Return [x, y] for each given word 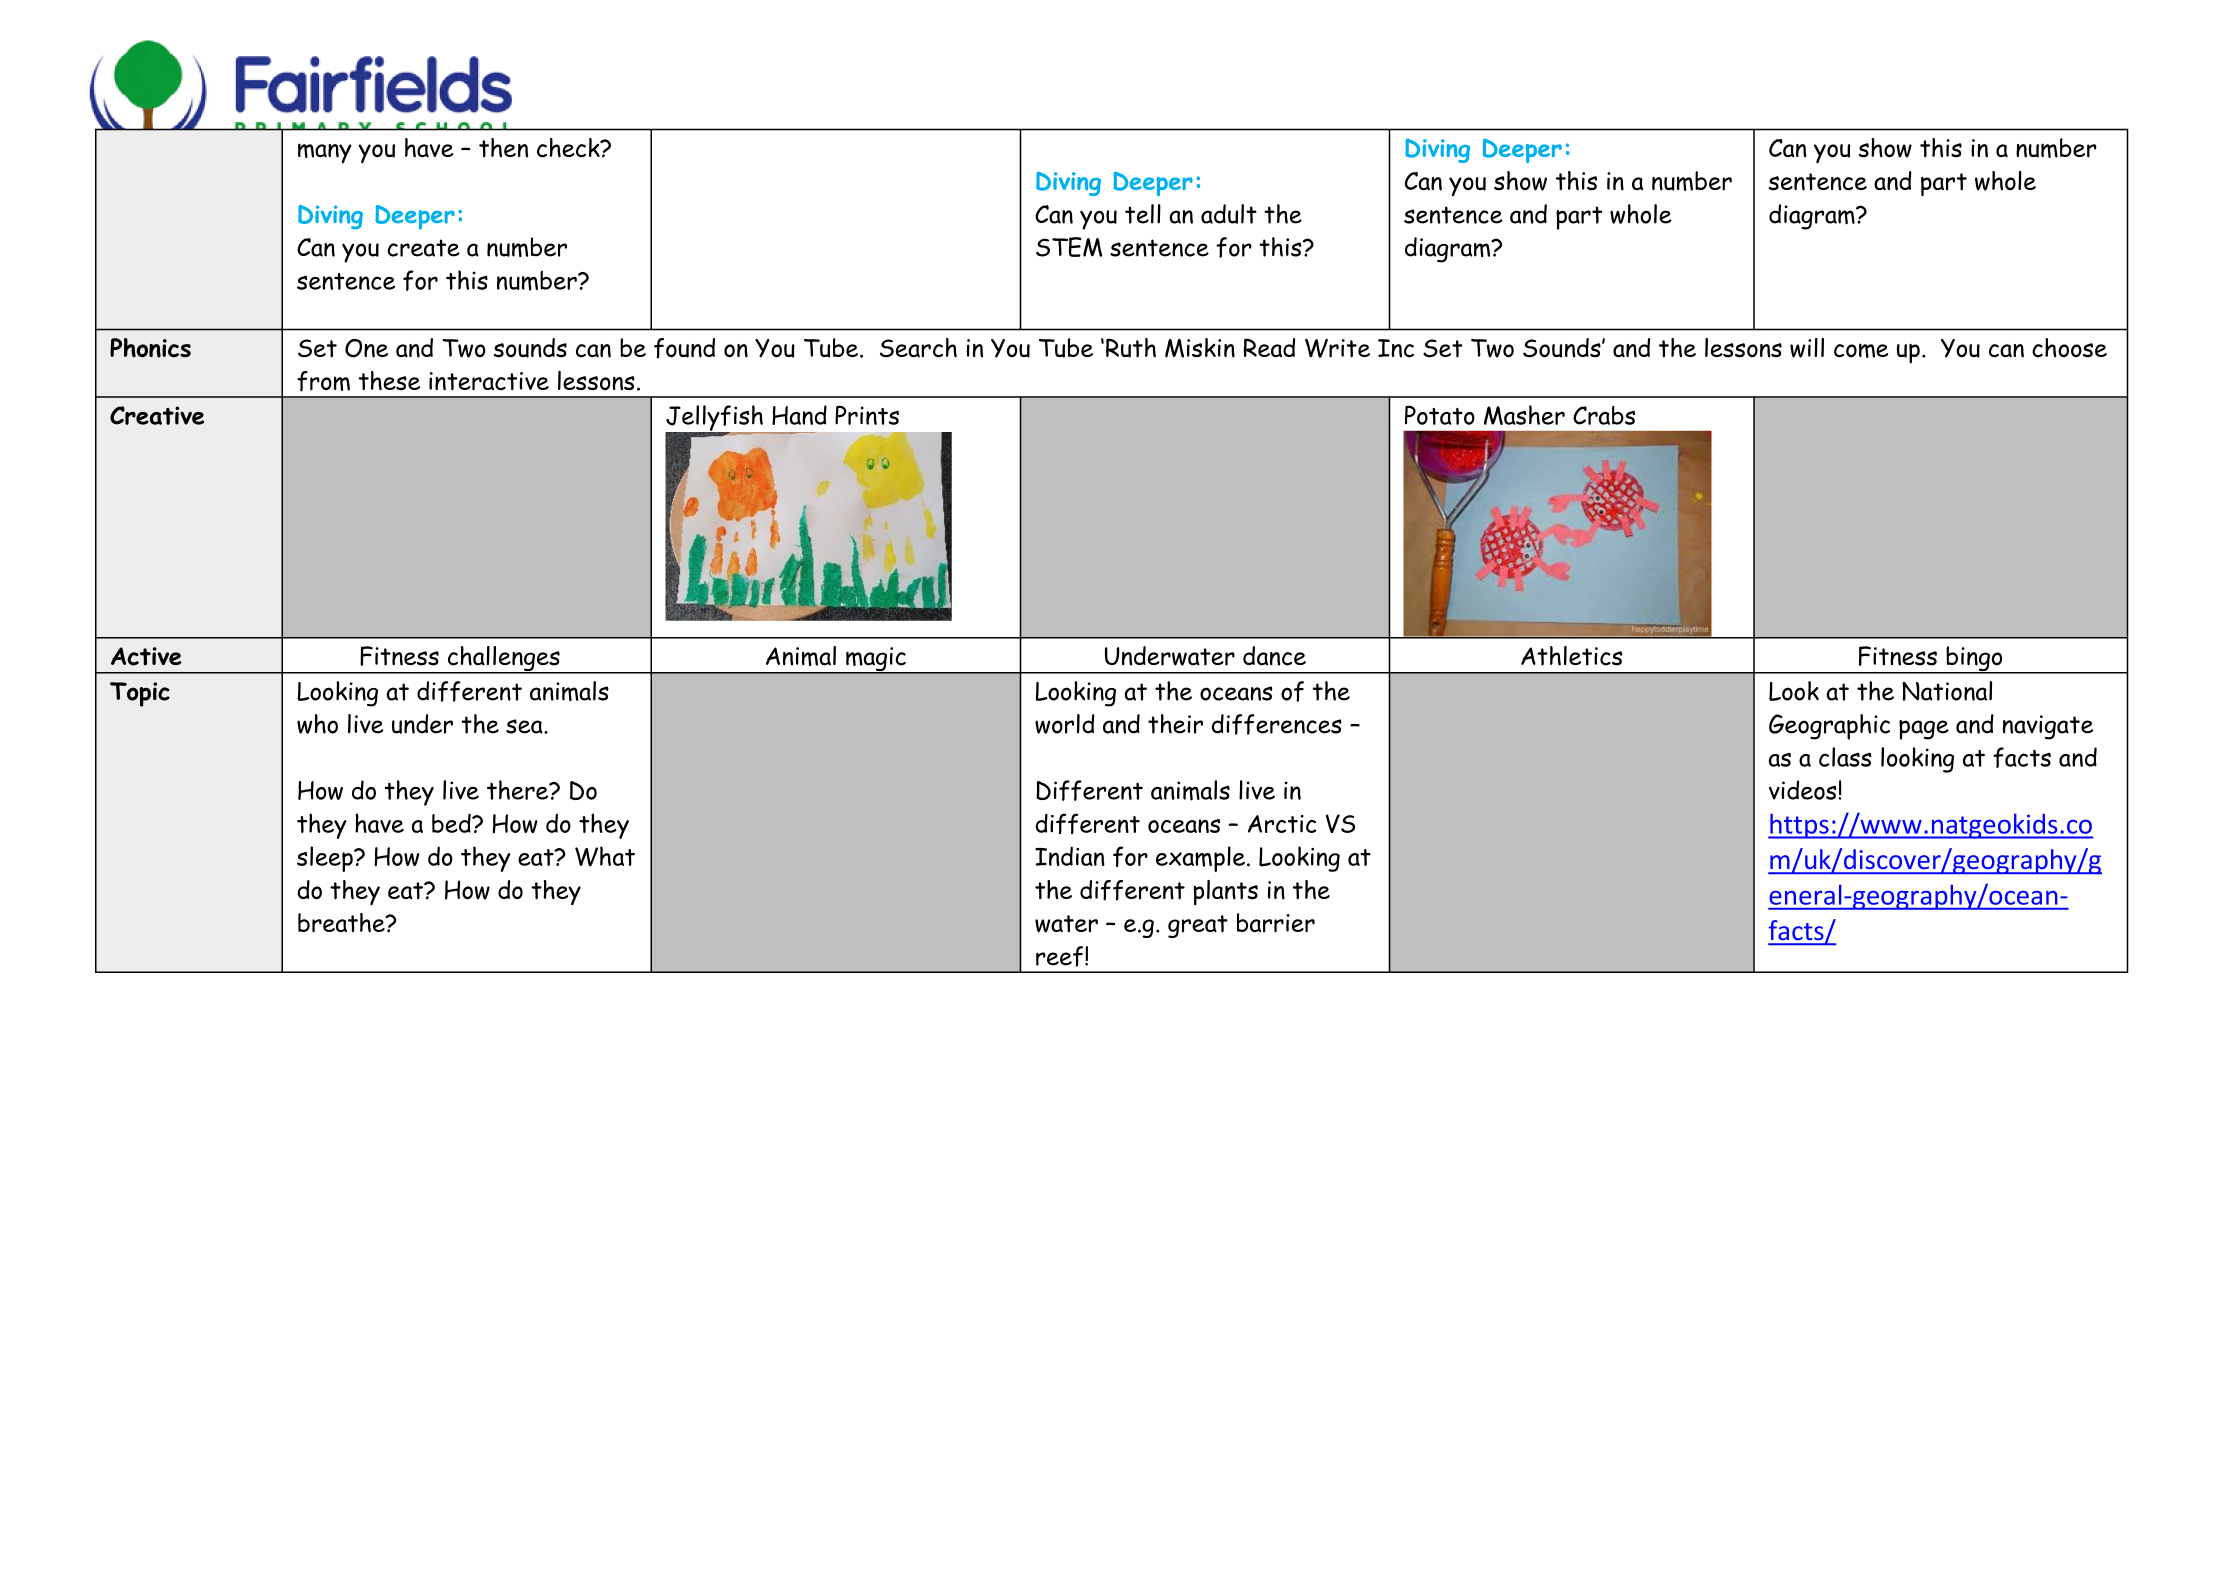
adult [1229, 214]
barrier [1276, 923]
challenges [503, 660]
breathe [342, 923]
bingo [1974, 660]
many [325, 153]
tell [1143, 214]
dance [1274, 656]
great [1198, 926]
